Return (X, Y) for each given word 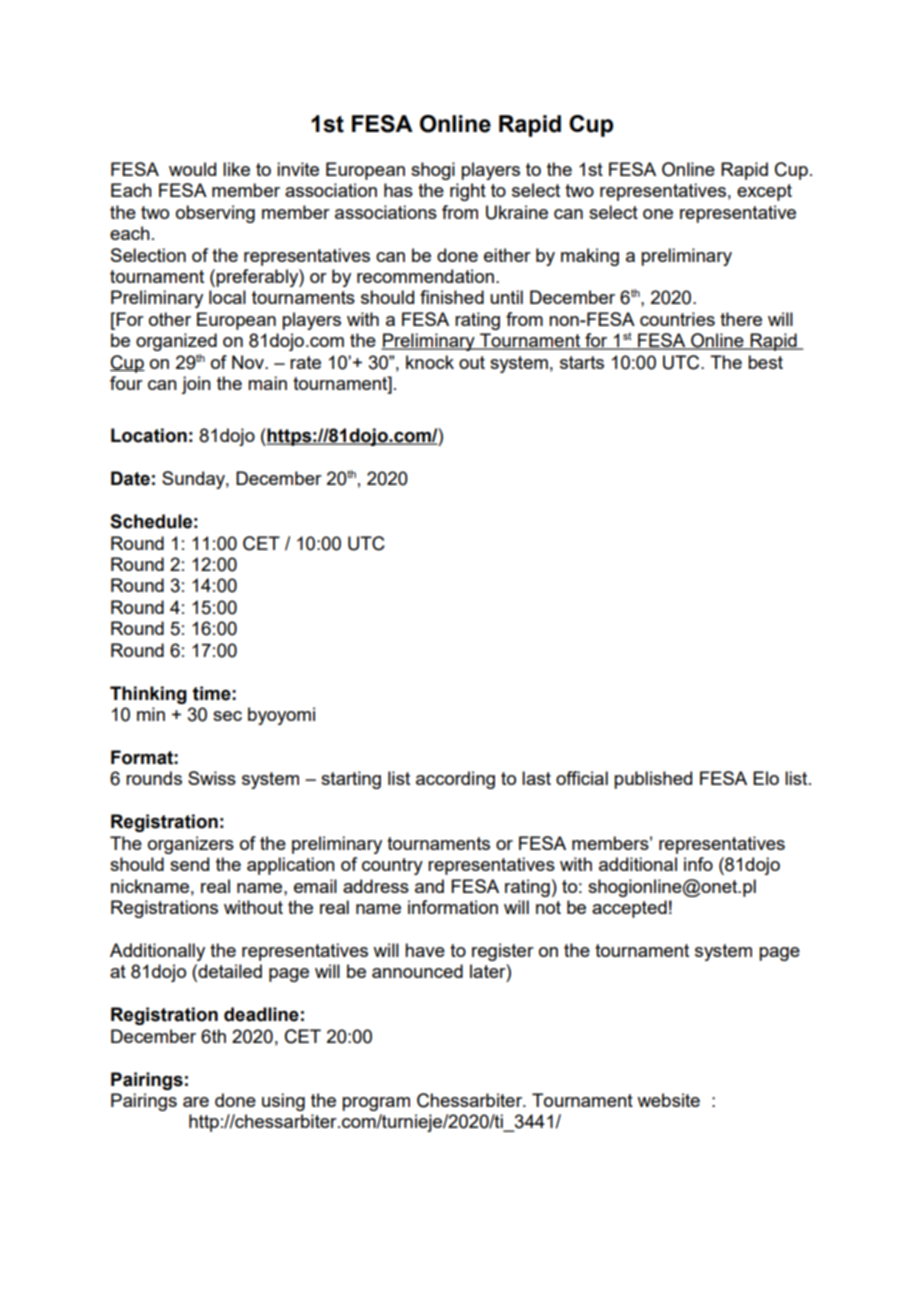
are (196, 1102)
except (764, 192)
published (653, 780)
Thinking (148, 695)
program (376, 1104)
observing (215, 214)
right (468, 192)
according (455, 780)
